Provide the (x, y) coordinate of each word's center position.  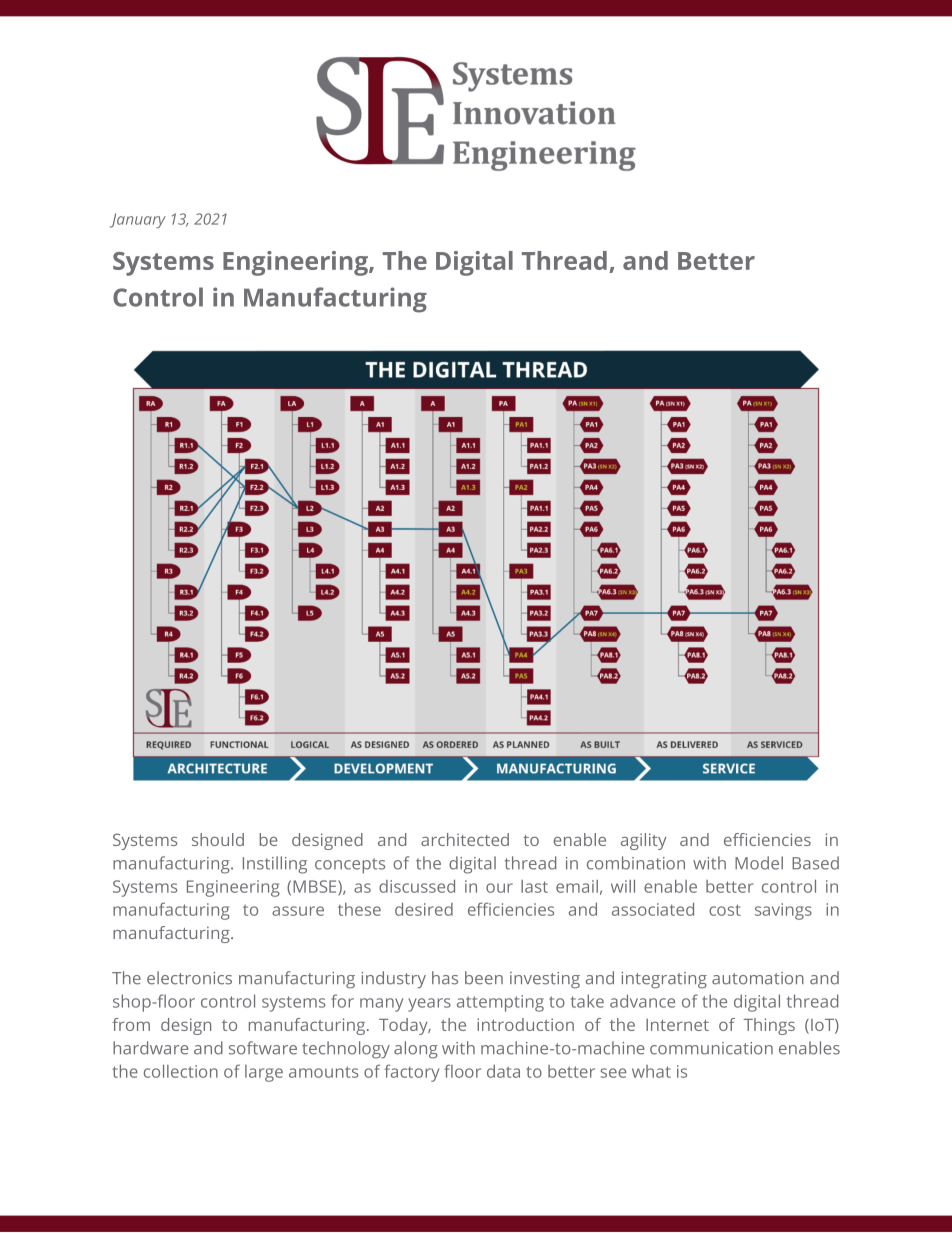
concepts (350, 866)
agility (644, 841)
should (218, 839)
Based (815, 863)
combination (636, 863)
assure (298, 911)
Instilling (275, 865)
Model (759, 863)
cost (725, 910)
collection (181, 1071)
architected (465, 839)
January (138, 221)
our (499, 888)
